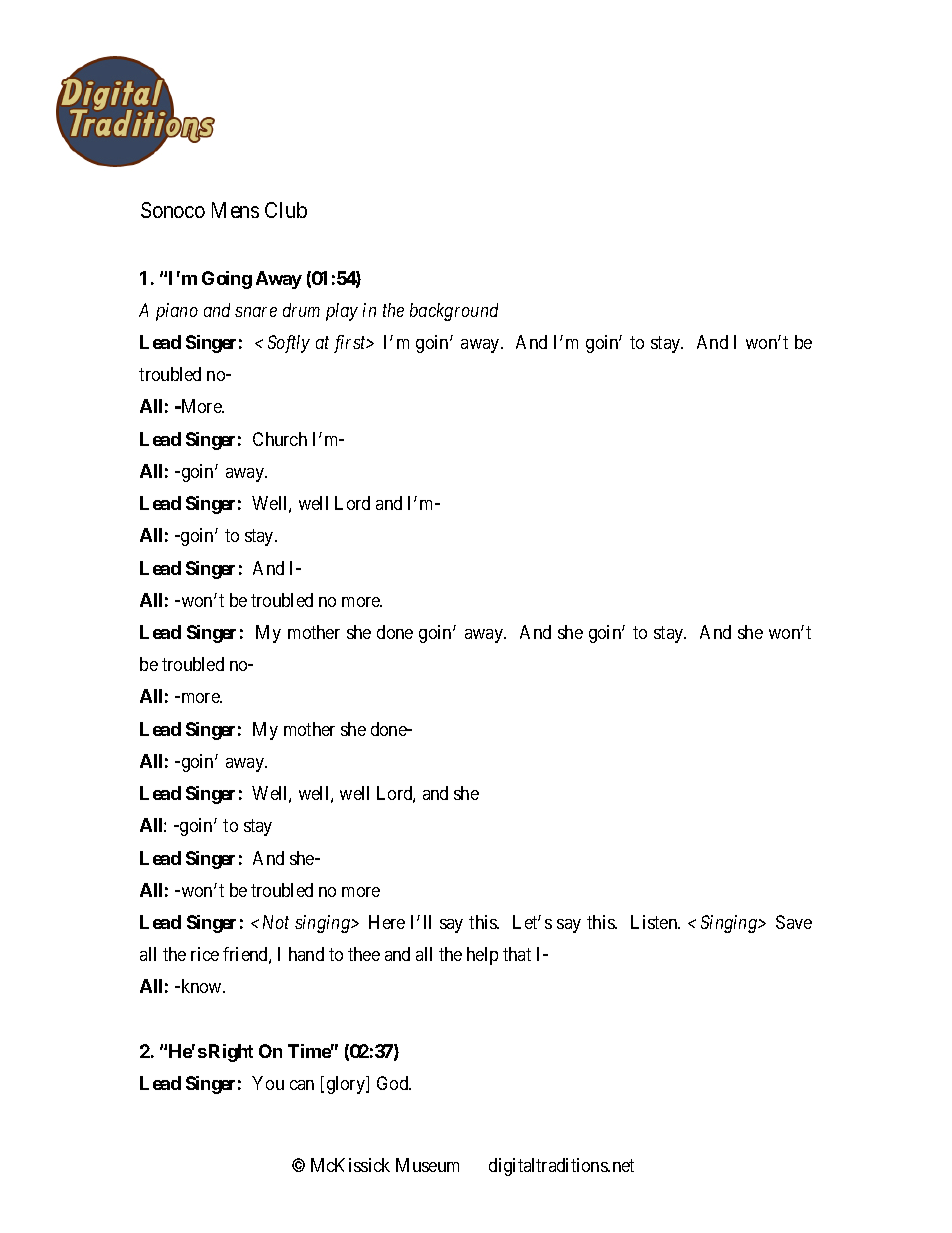  What do you see at coordinates (342, 312) in the screenshot?
I see `play` at bounding box center [342, 312].
